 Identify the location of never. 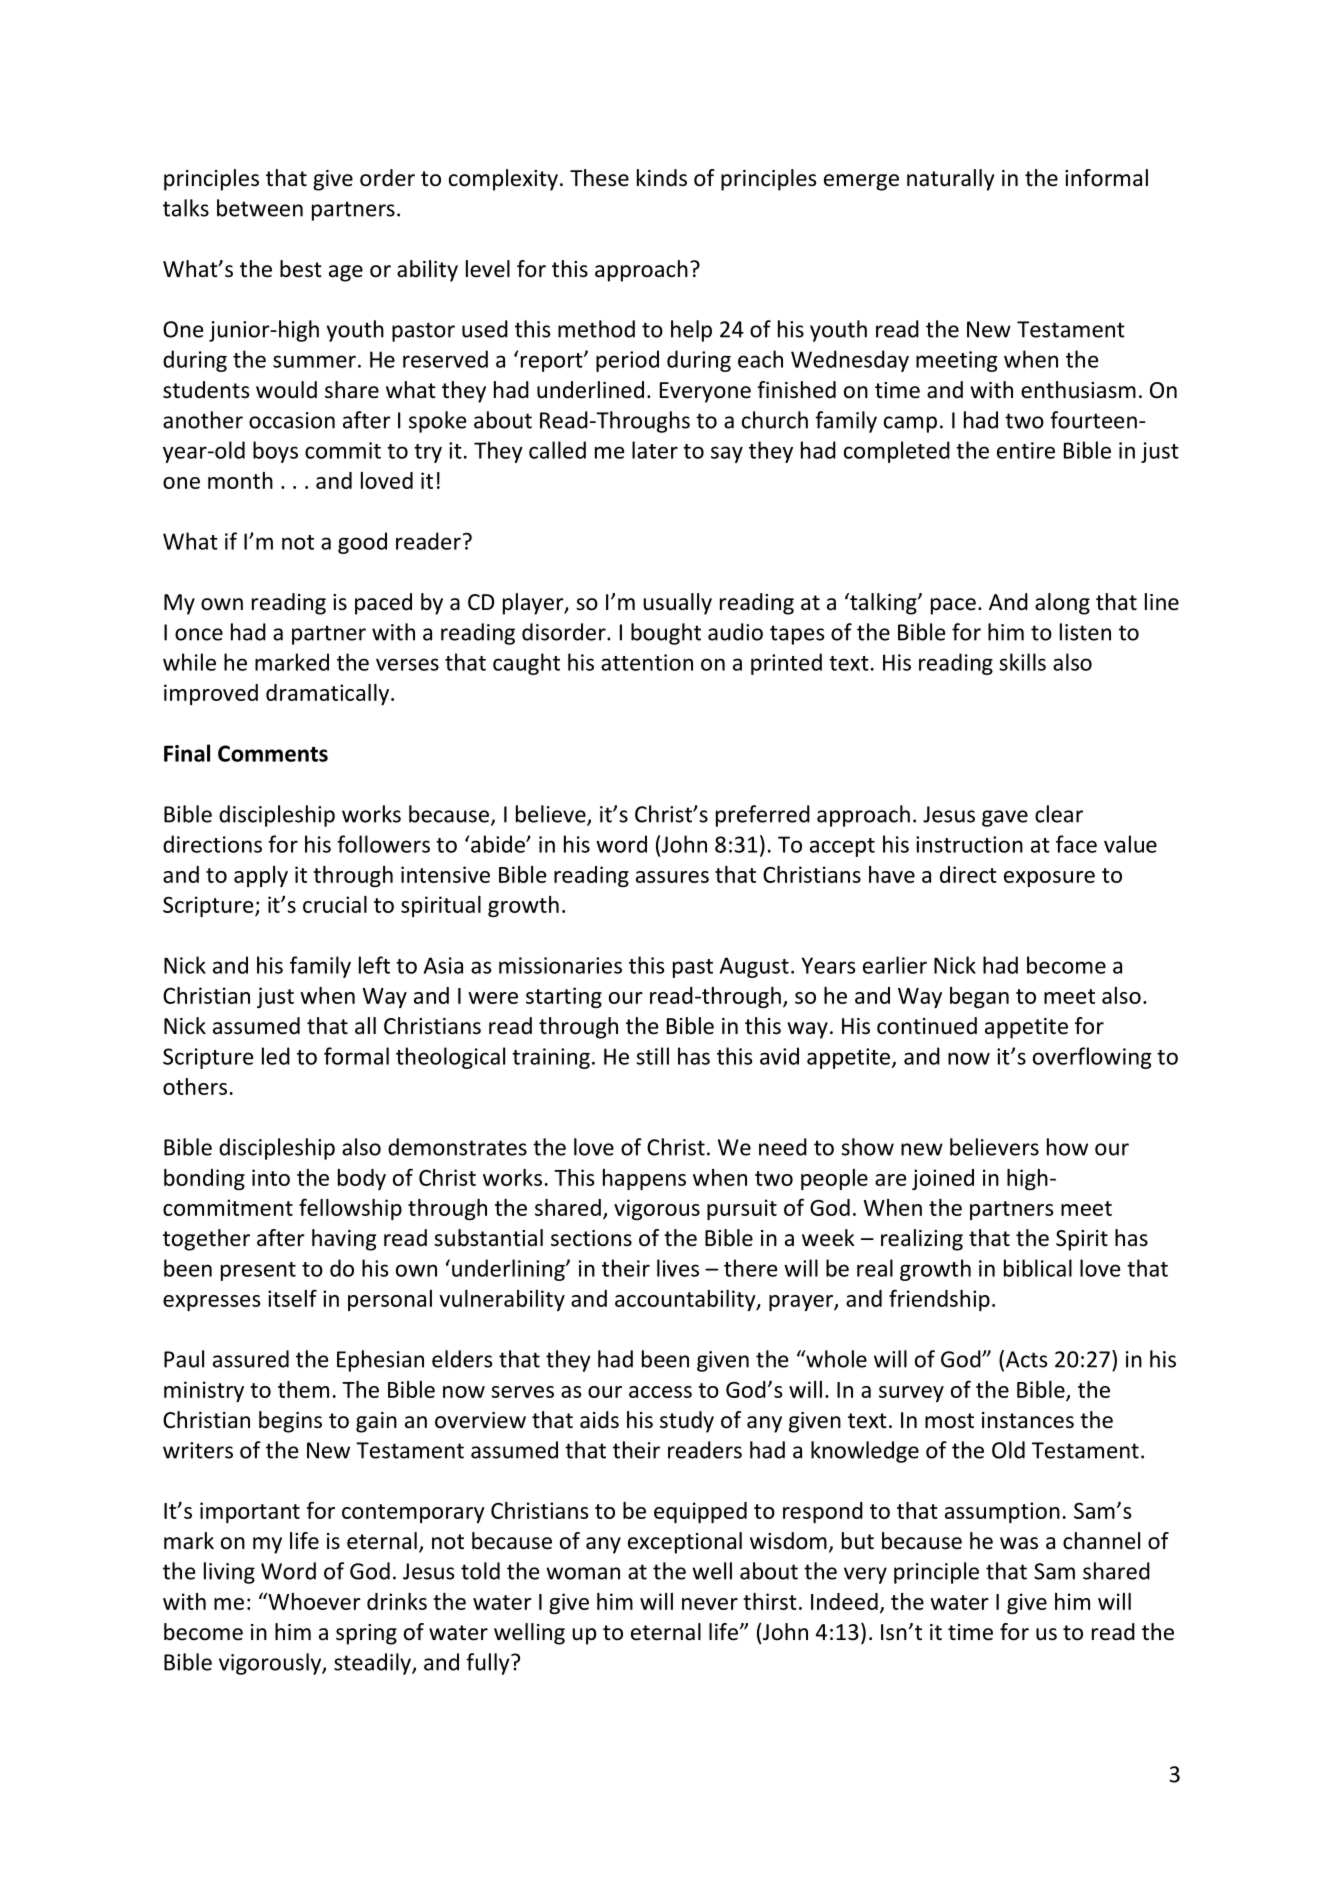
(710, 1604).
